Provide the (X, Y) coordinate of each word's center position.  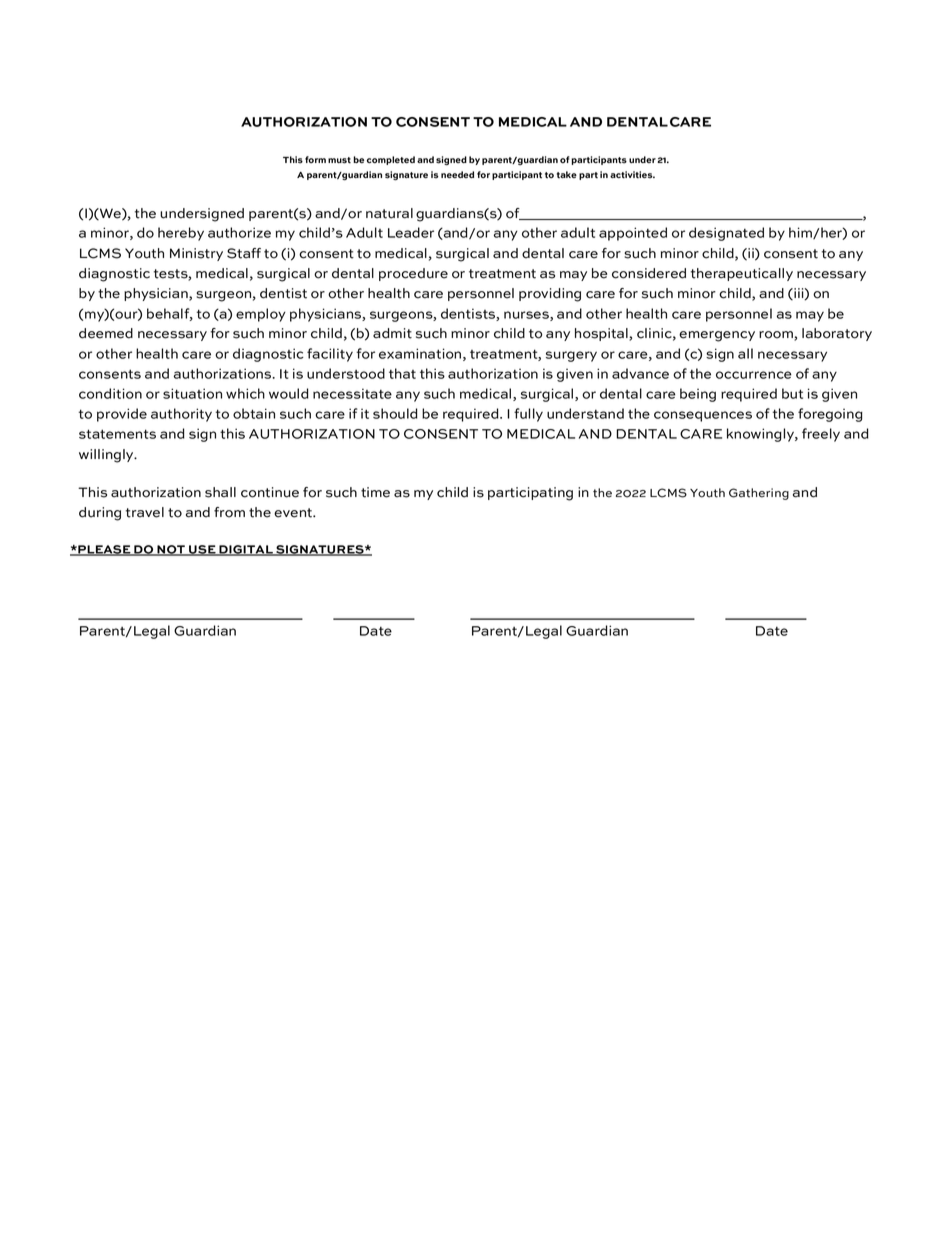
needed (457, 174)
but (792, 393)
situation (192, 393)
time (375, 492)
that (402, 373)
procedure (413, 274)
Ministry (196, 254)
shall (220, 492)
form (315, 159)
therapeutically (742, 274)
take (567, 174)
